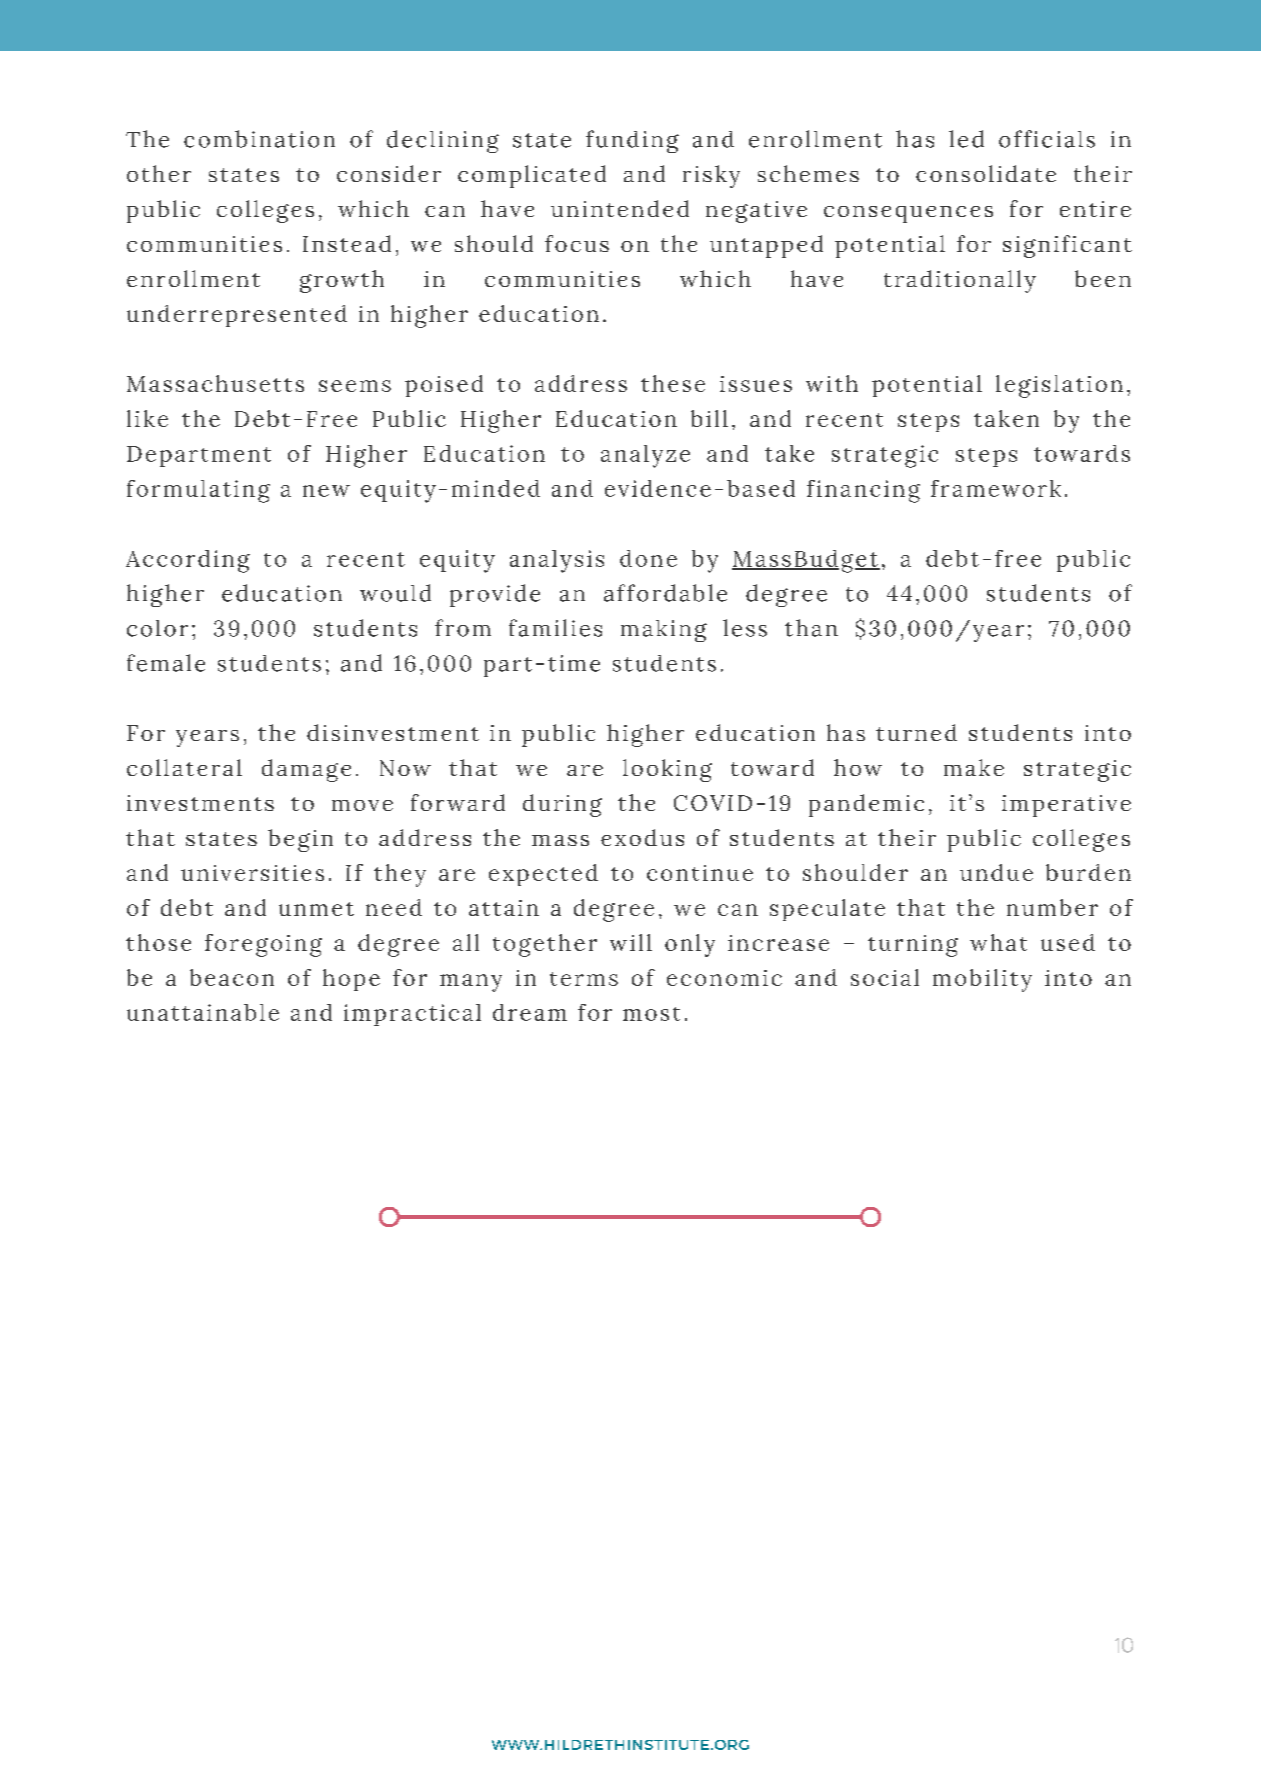 Image resolution: width=1261 pixels, height=1785 pixels. Describe the element at coordinates (916, 732) in the document. I see `turned` at that location.
